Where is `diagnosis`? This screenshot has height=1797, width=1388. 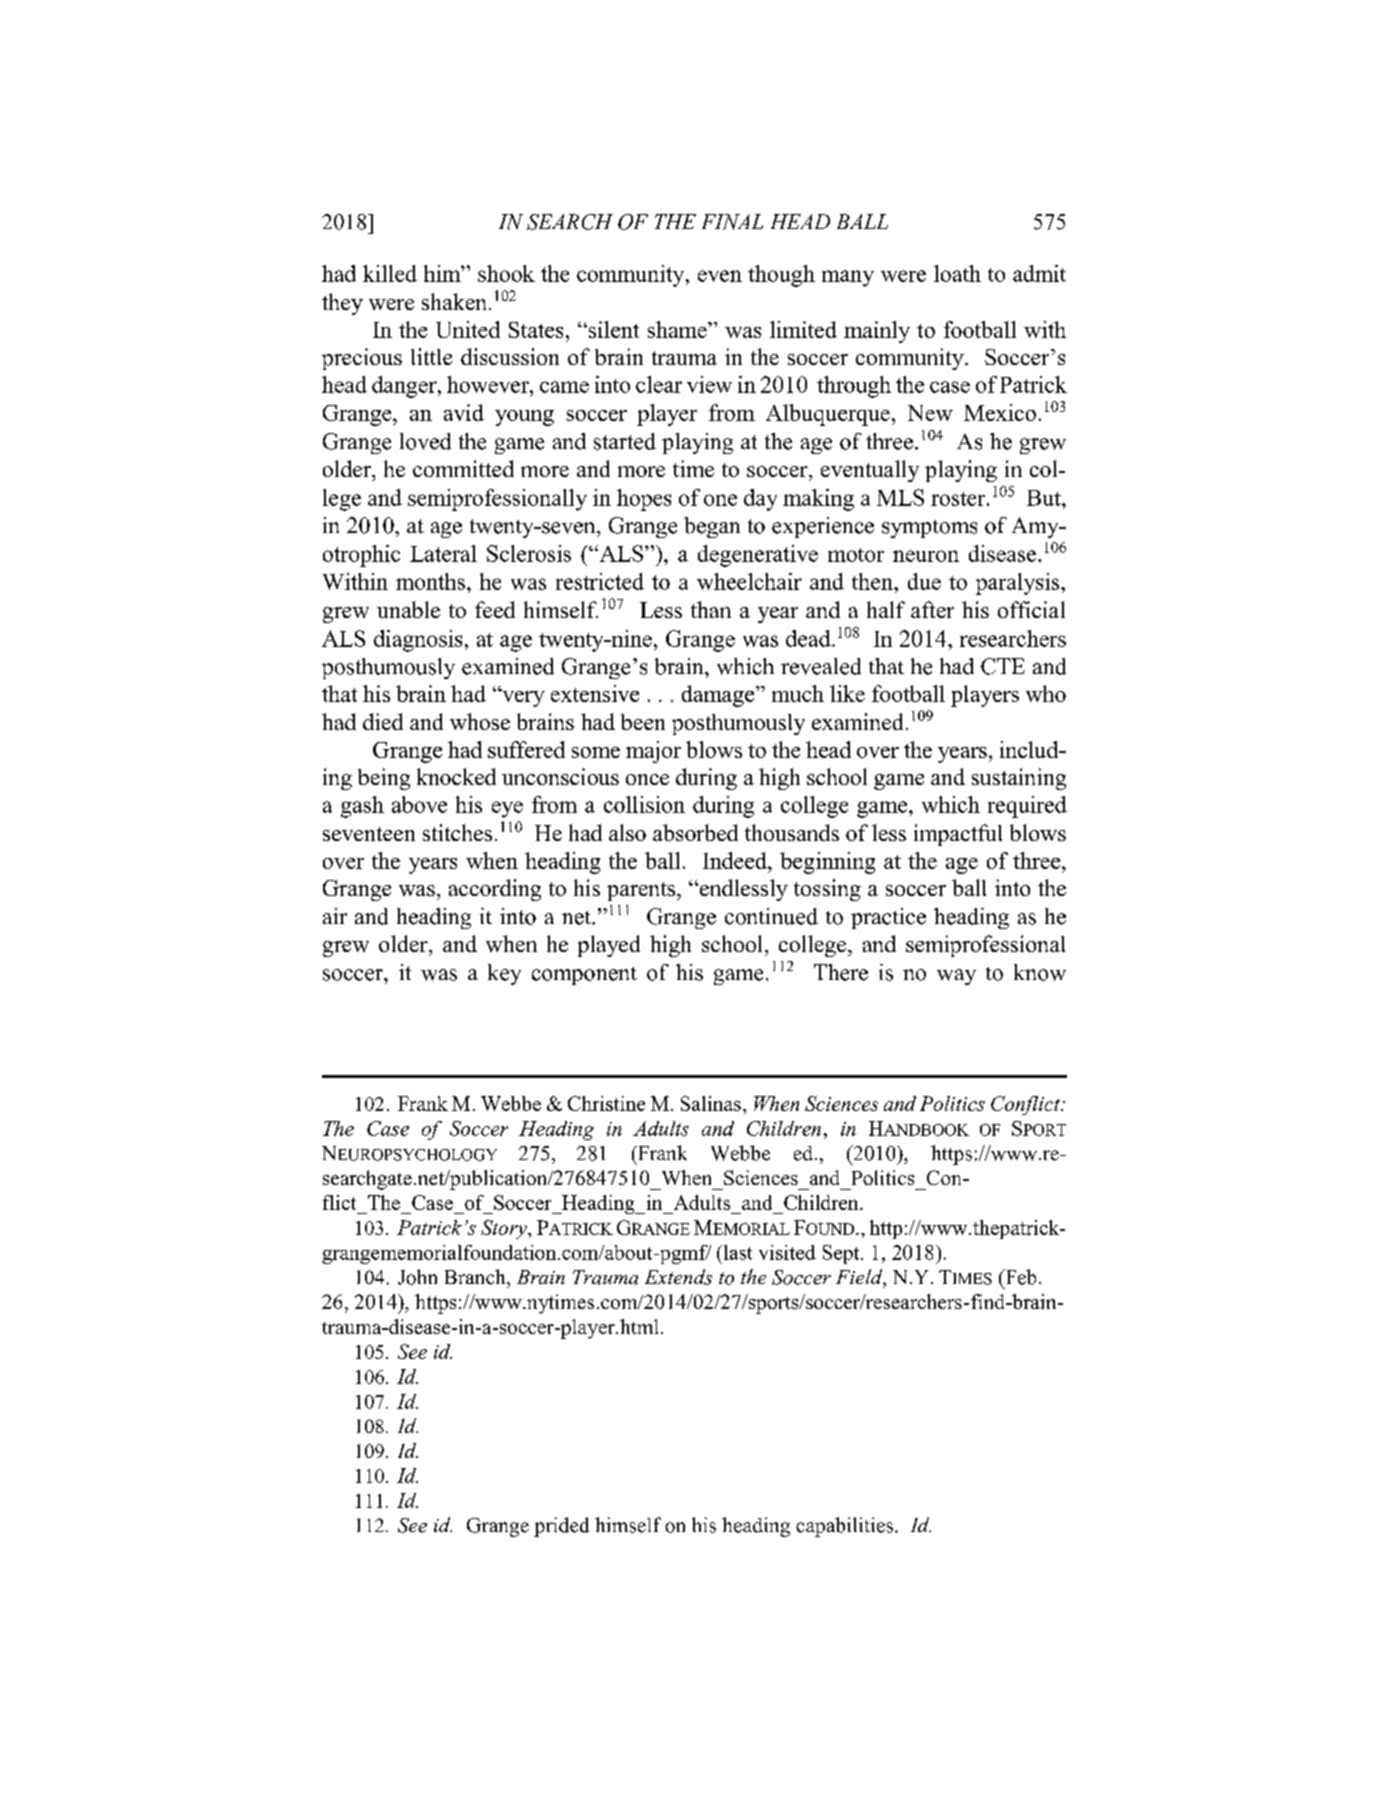 diagnosis is located at coordinates (418, 641).
